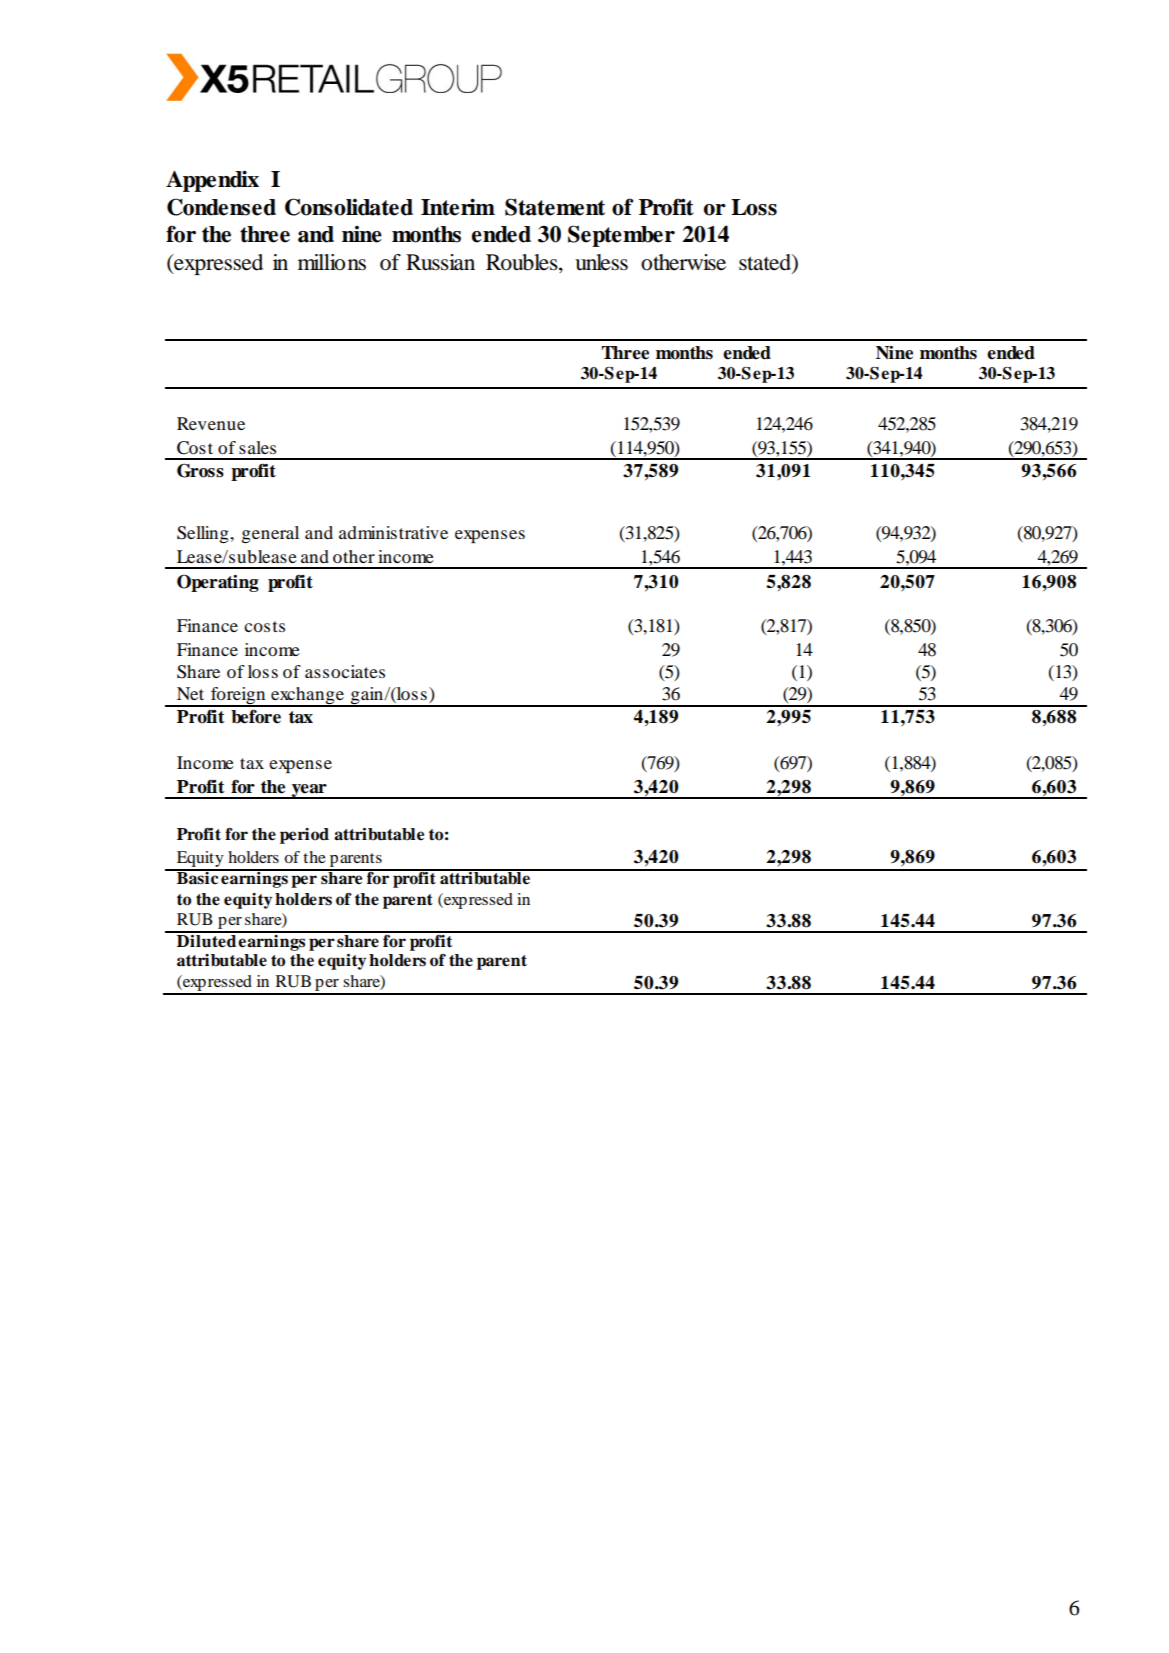  What do you see at coordinates (304, 836) in the screenshot?
I see `period` at bounding box center [304, 836].
